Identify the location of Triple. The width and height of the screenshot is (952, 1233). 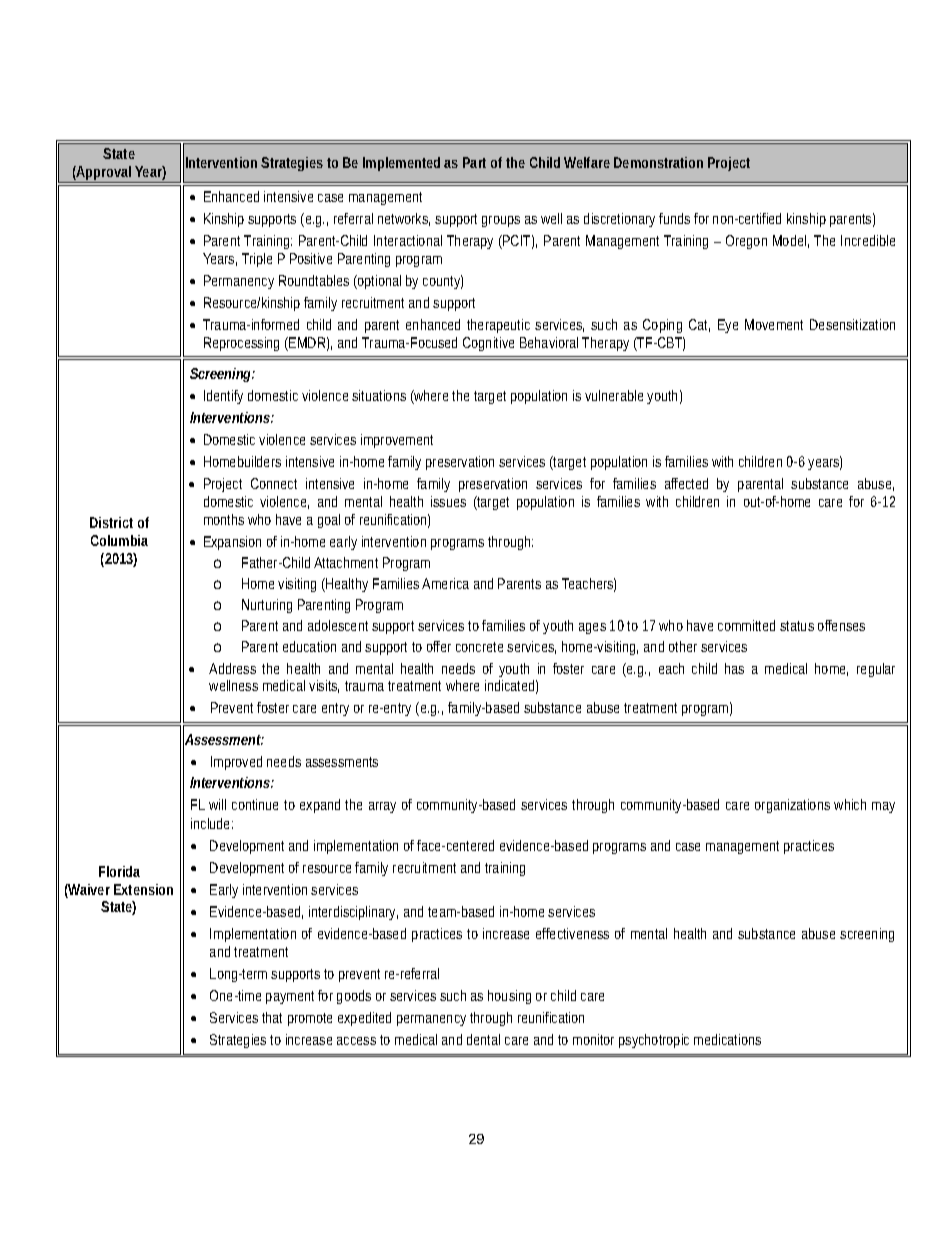
(257, 260).
